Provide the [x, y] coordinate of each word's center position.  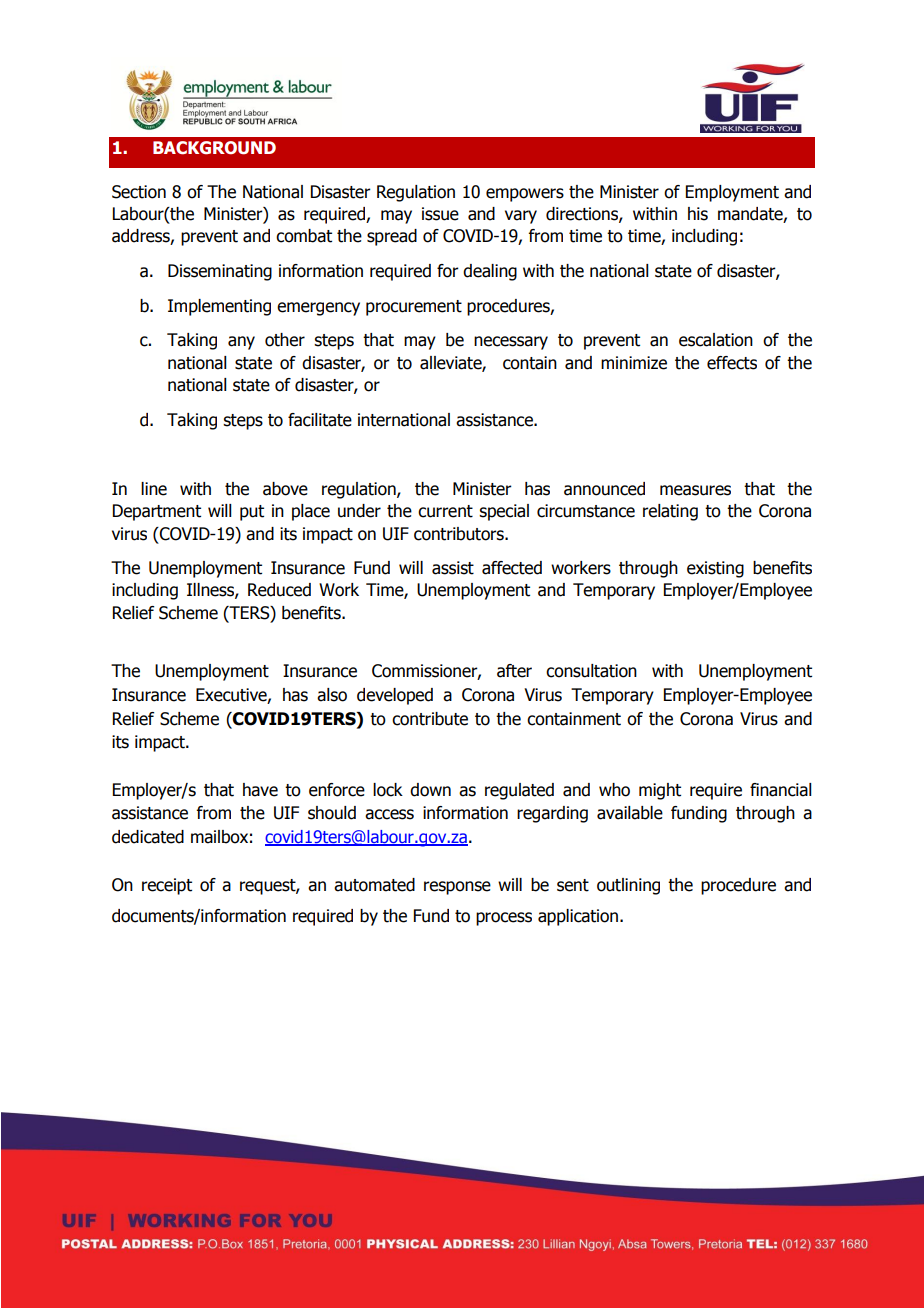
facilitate [320, 420]
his [698, 214]
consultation [591, 671]
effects [732, 363]
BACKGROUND [214, 148]
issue [440, 214]
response [457, 888]
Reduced [279, 590]
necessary [511, 343]
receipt [167, 886]
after [514, 671]
